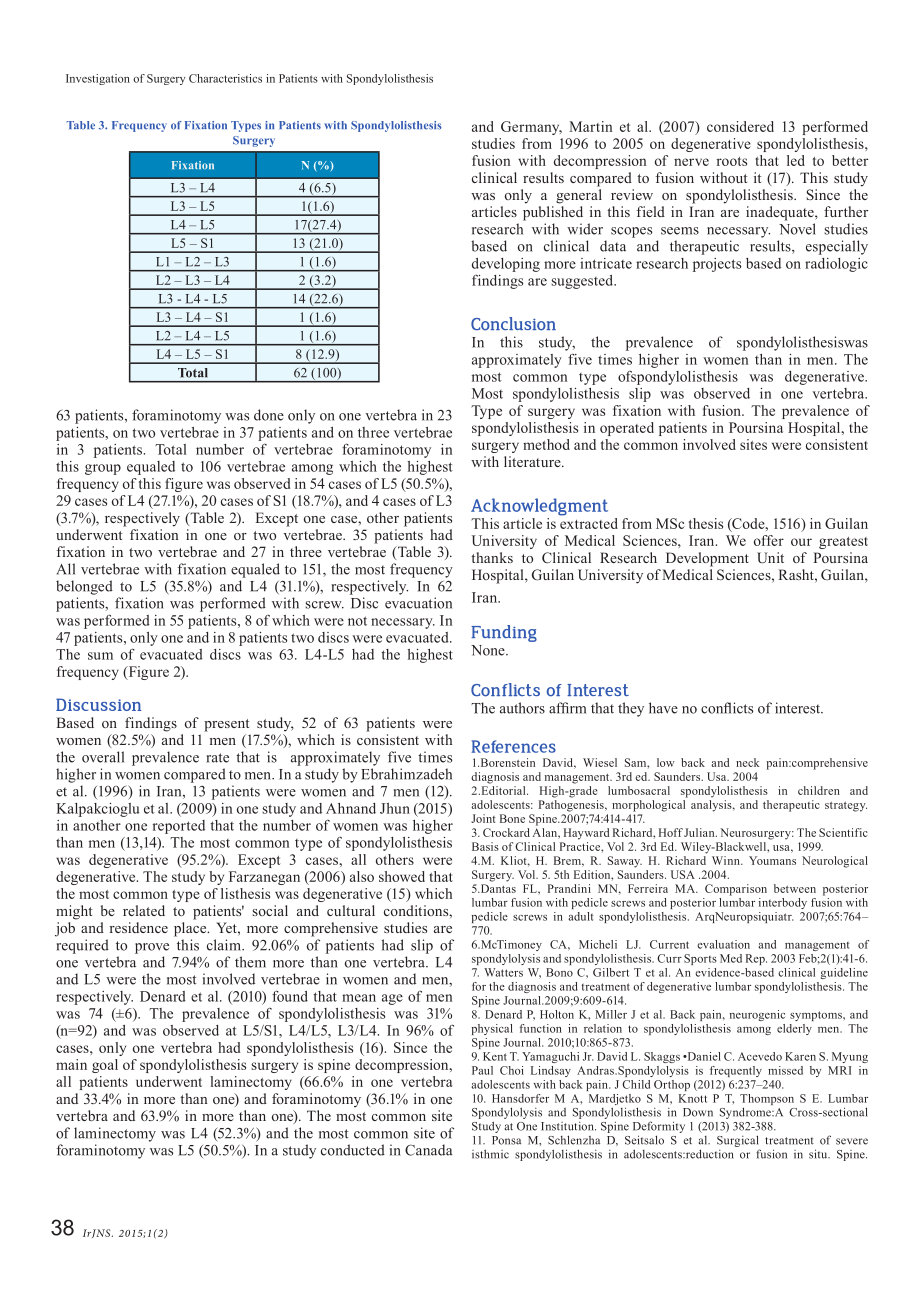 The width and height of the page is (924, 1308). Describe the element at coordinates (429, 1150) in the page. I see `Canada` at that location.
